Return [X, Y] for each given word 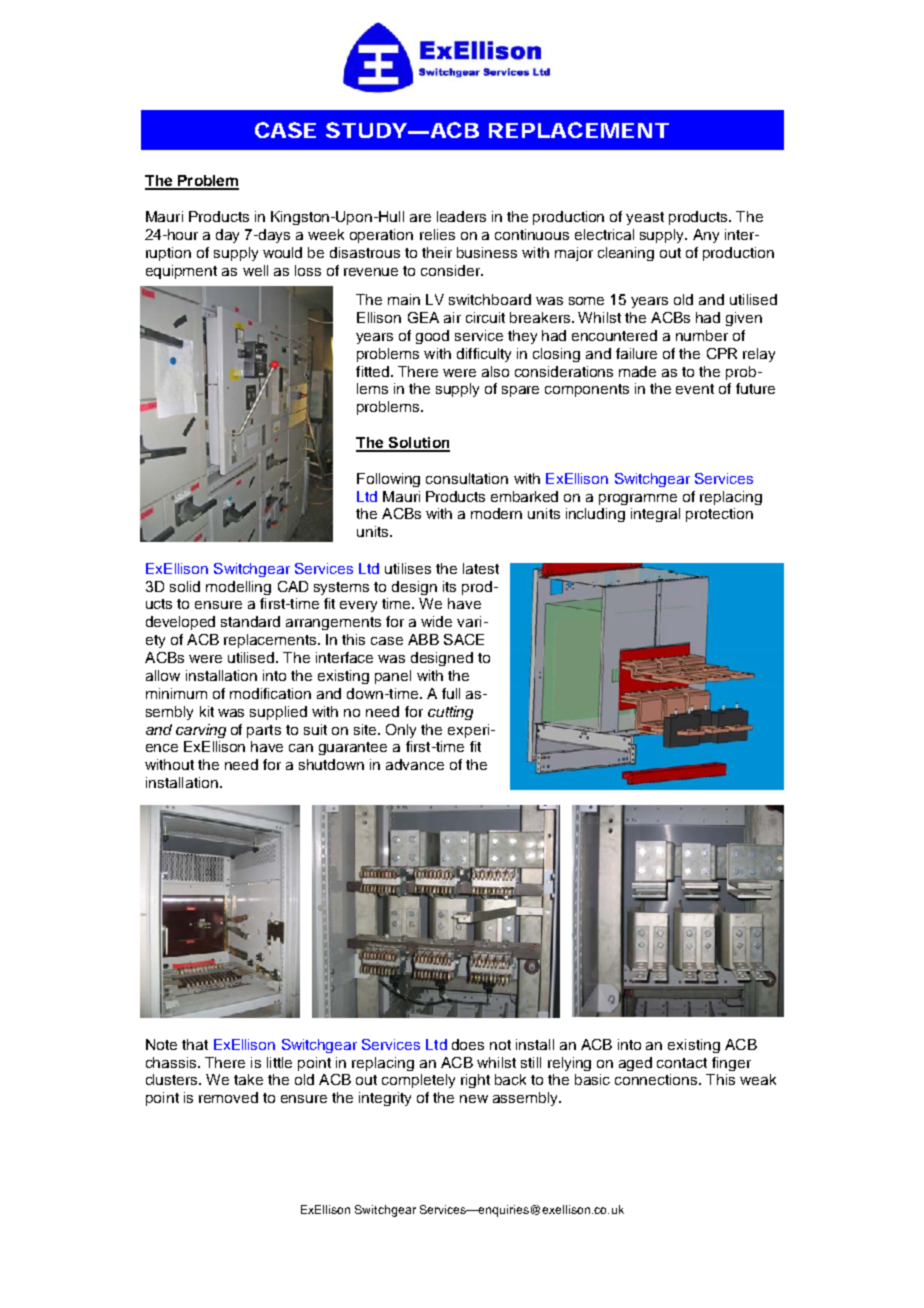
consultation [467, 478]
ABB [423, 639]
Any [706, 236]
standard [250, 621]
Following [388, 480]
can [301, 748]
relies [437, 234]
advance [415, 764]
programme [638, 499]
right [475, 1081]
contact [682, 1063]
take [248, 1079]
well [255, 270]
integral [655, 515]
